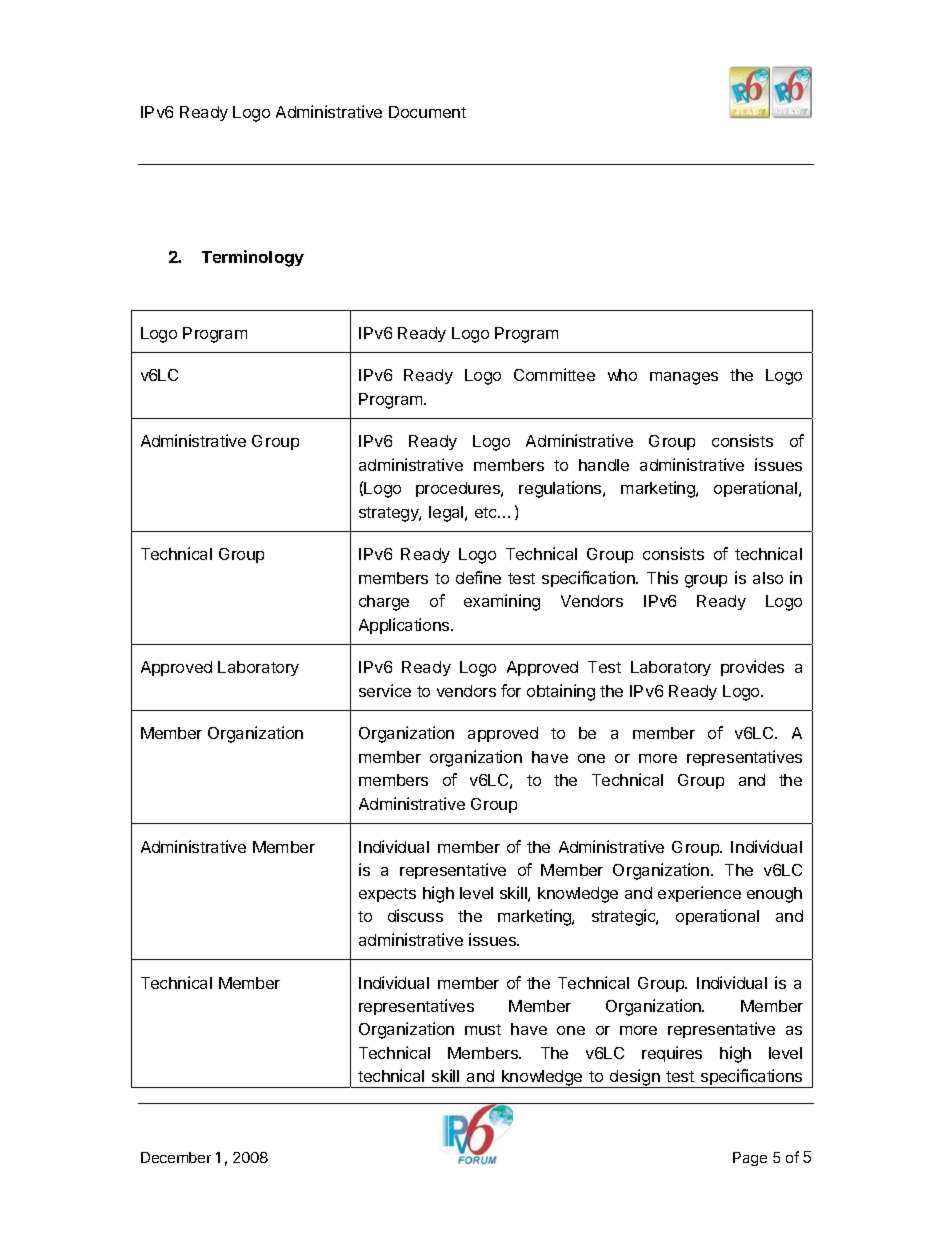 The image size is (952, 1233). Describe the element at coordinates (483, 1029) in the page. I see `must` at that location.
